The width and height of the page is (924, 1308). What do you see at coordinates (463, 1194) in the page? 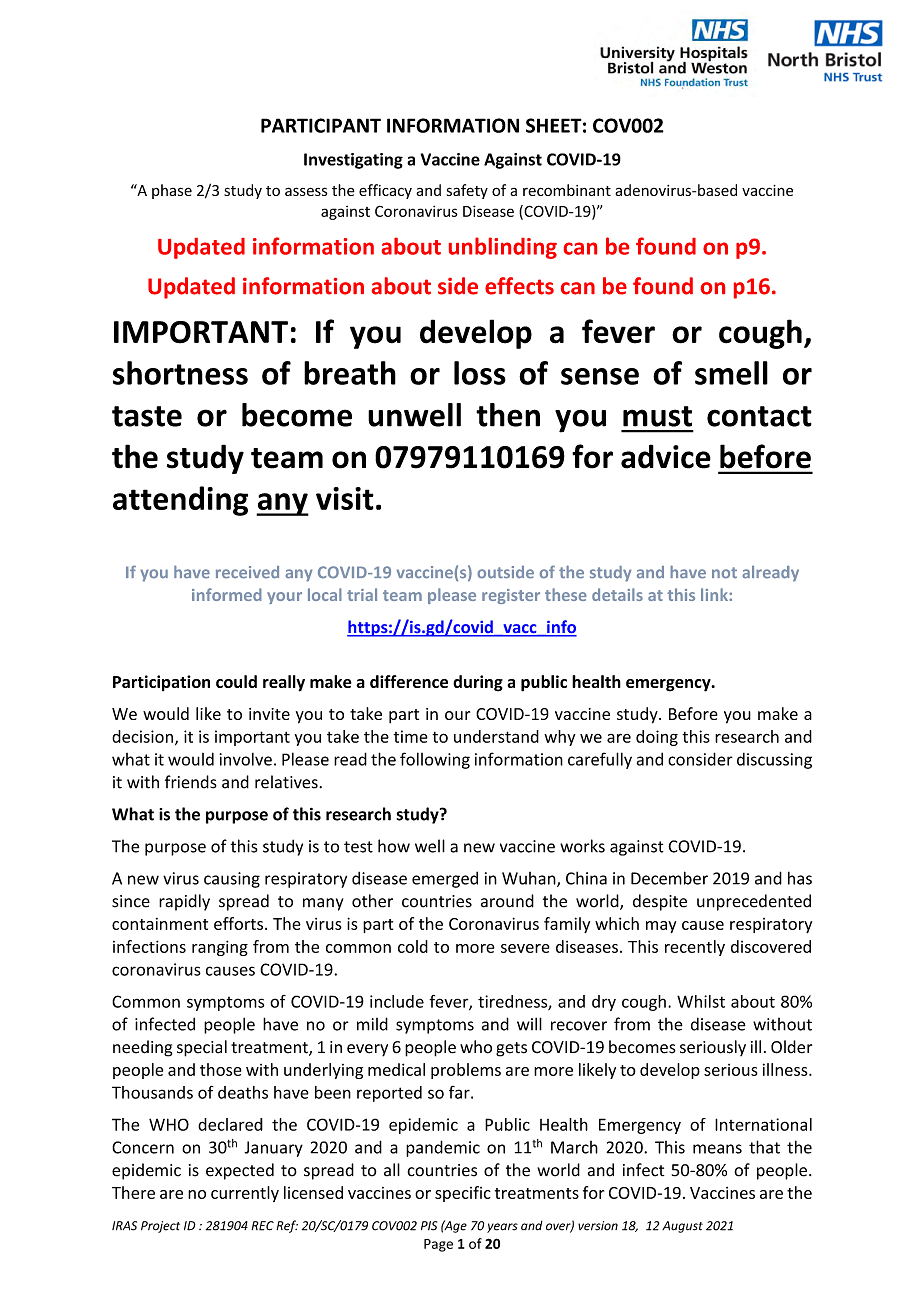
I see `specific` at bounding box center [463, 1194].
